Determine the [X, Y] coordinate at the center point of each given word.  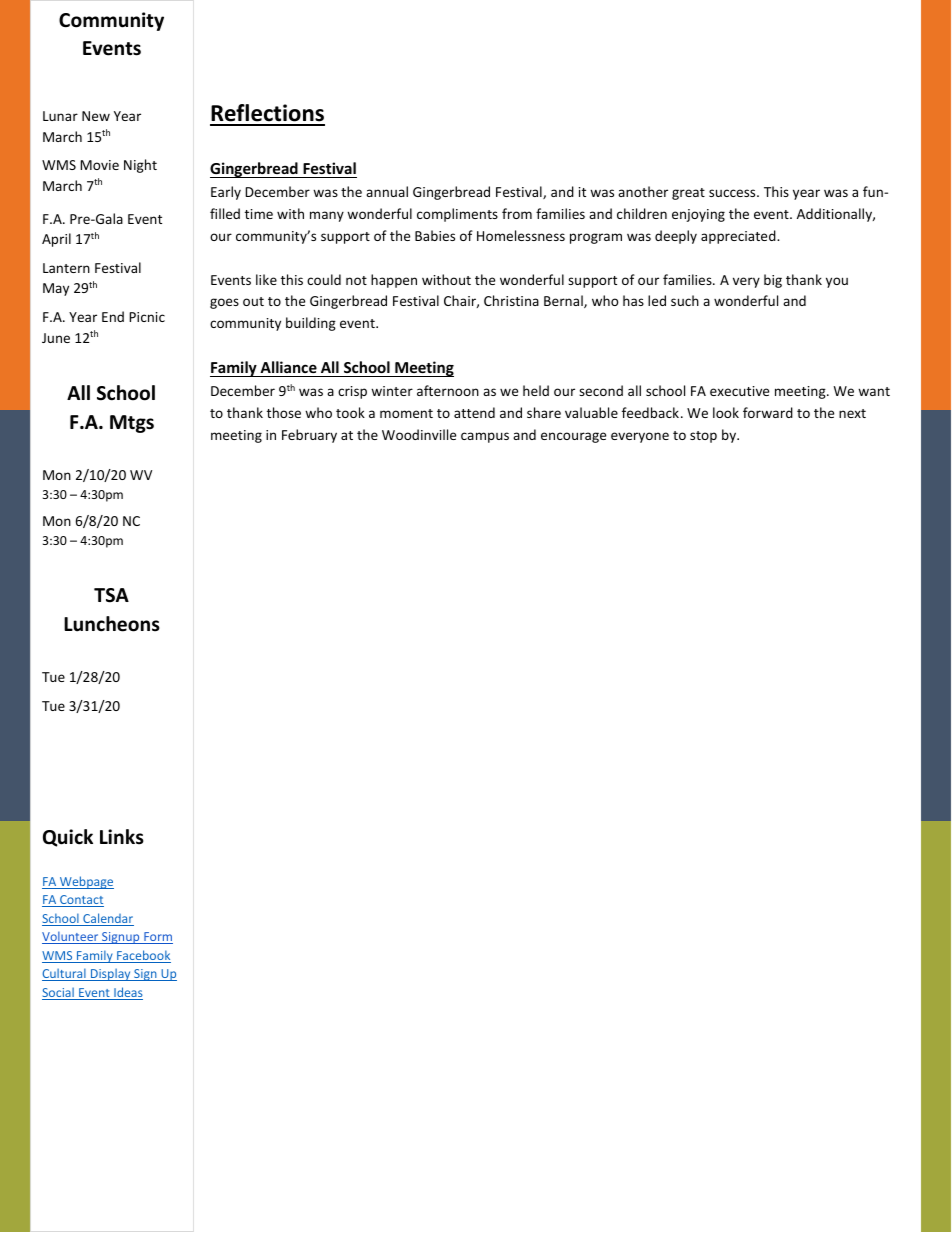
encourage [573, 437]
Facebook [143, 956]
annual [387, 191]
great [688, 194]
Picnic [147, 317]
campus [485, 437]
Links [122, 837]
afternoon [448, 390]
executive [739, 391]
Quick [68, 838]
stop [703, 437]
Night [140, 166]
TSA [111, 595]
